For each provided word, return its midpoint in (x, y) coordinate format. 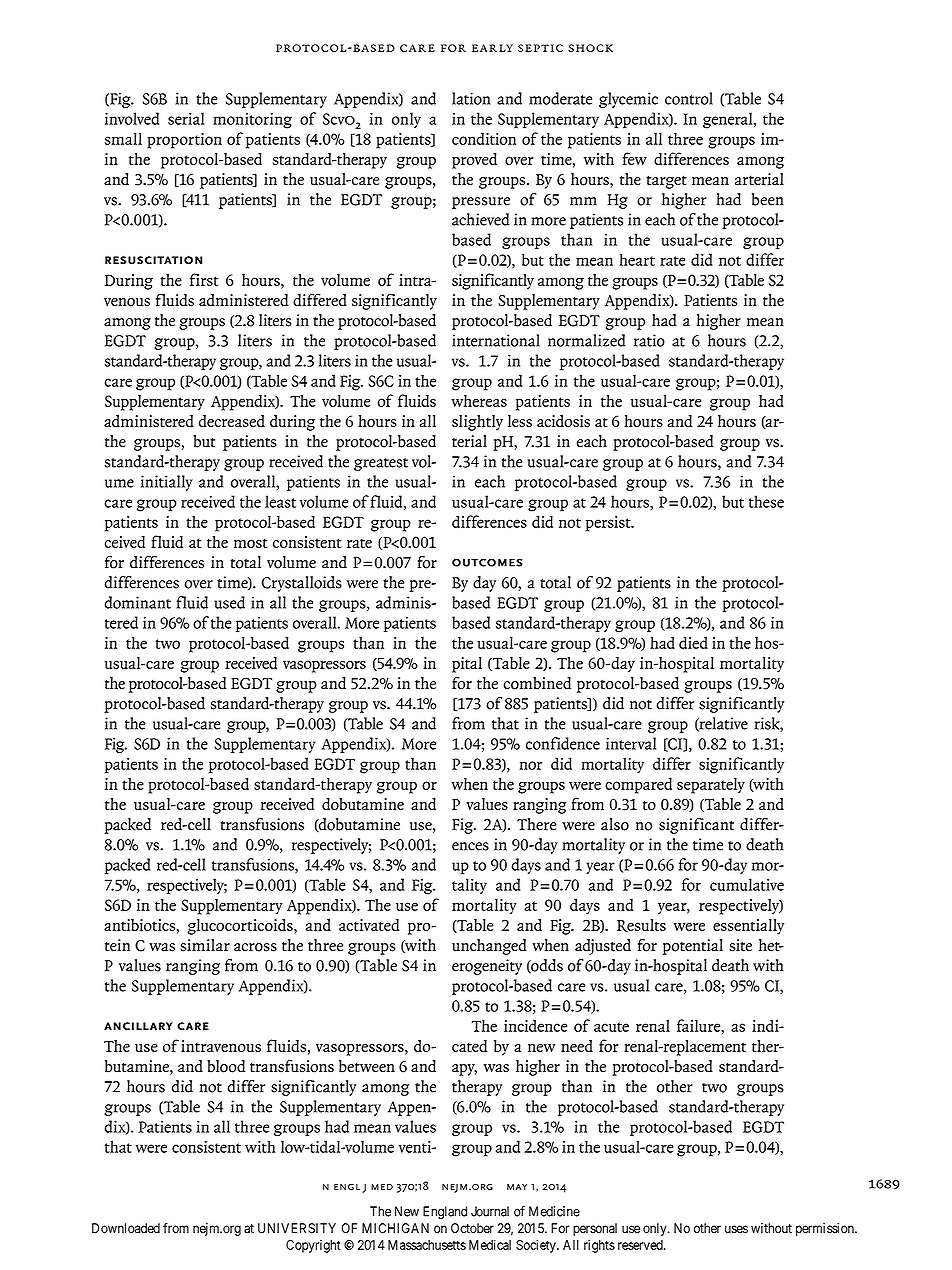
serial (186, 118)
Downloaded (126, 1228)
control (689, 98)
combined (537, 683)
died (693, 642)
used (229, 602)
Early (492, 48)
